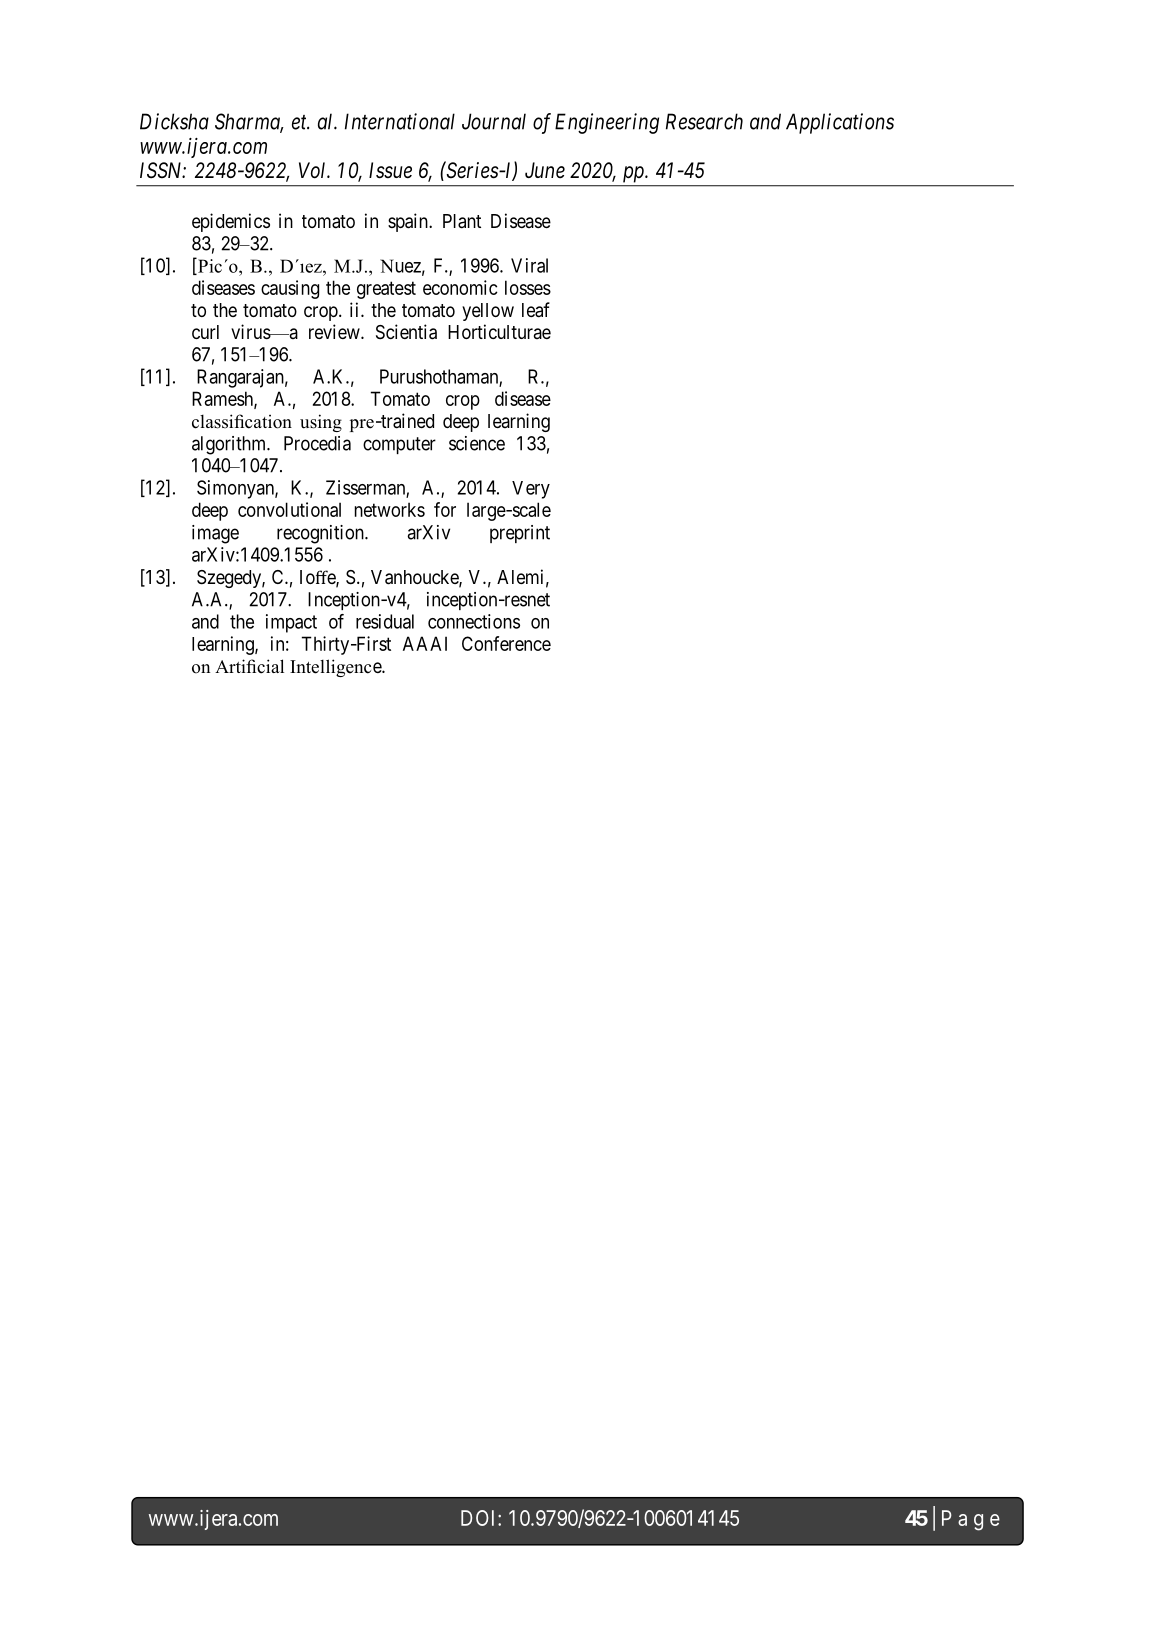 The height and width of the screenshot is (1627, 1150). I want to click on ISSN, so click(163, 170).
